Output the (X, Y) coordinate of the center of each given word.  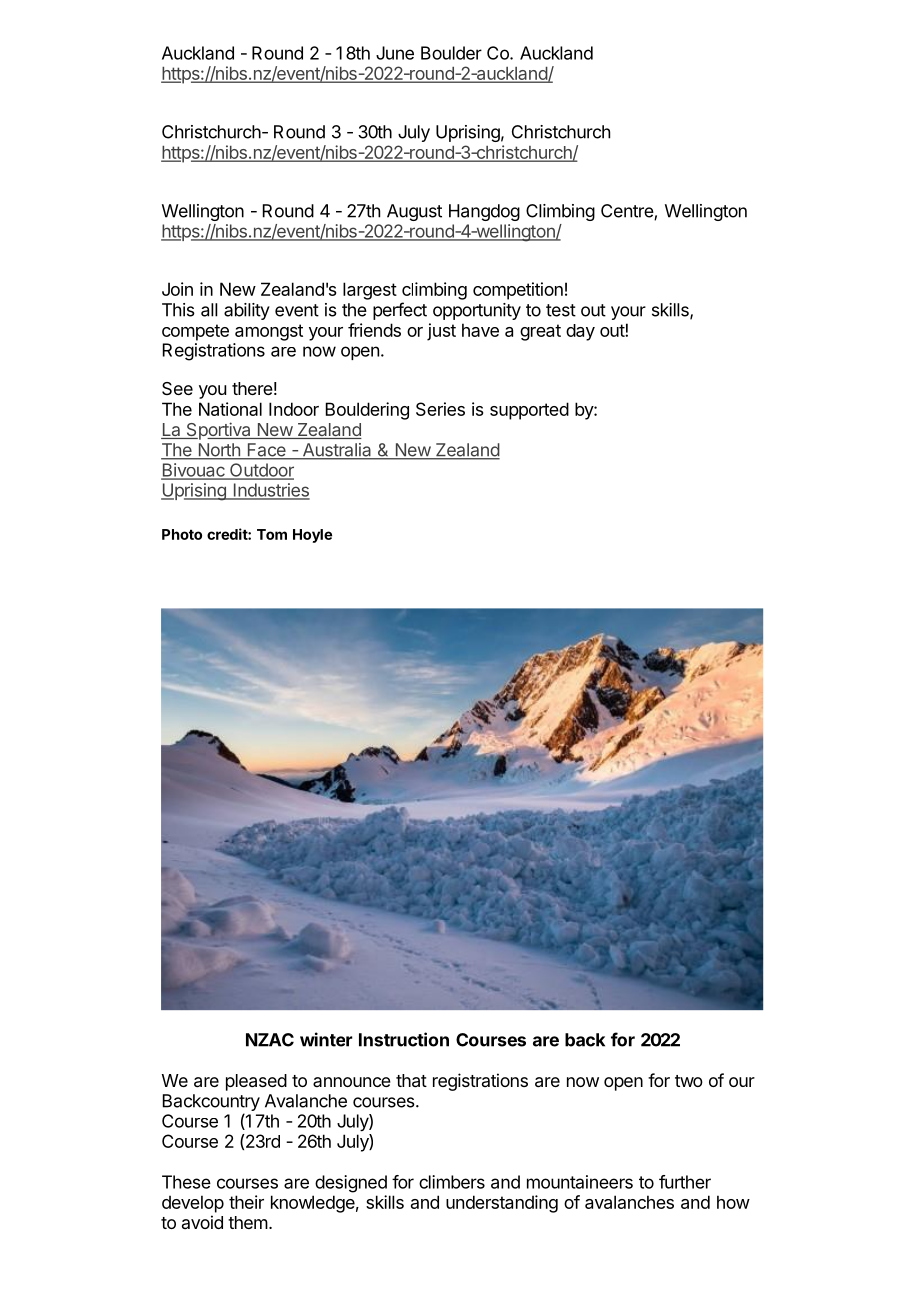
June (395, 53)
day (580, 332)
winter (326, 1039)
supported (529, 411)
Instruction (404, 1039)
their (246, 1202)
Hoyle (312, 536)
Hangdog (484, 212)
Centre (628, 212)
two (689, 1081)
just (441, 332)
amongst (269, 332)
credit (228, 534)
